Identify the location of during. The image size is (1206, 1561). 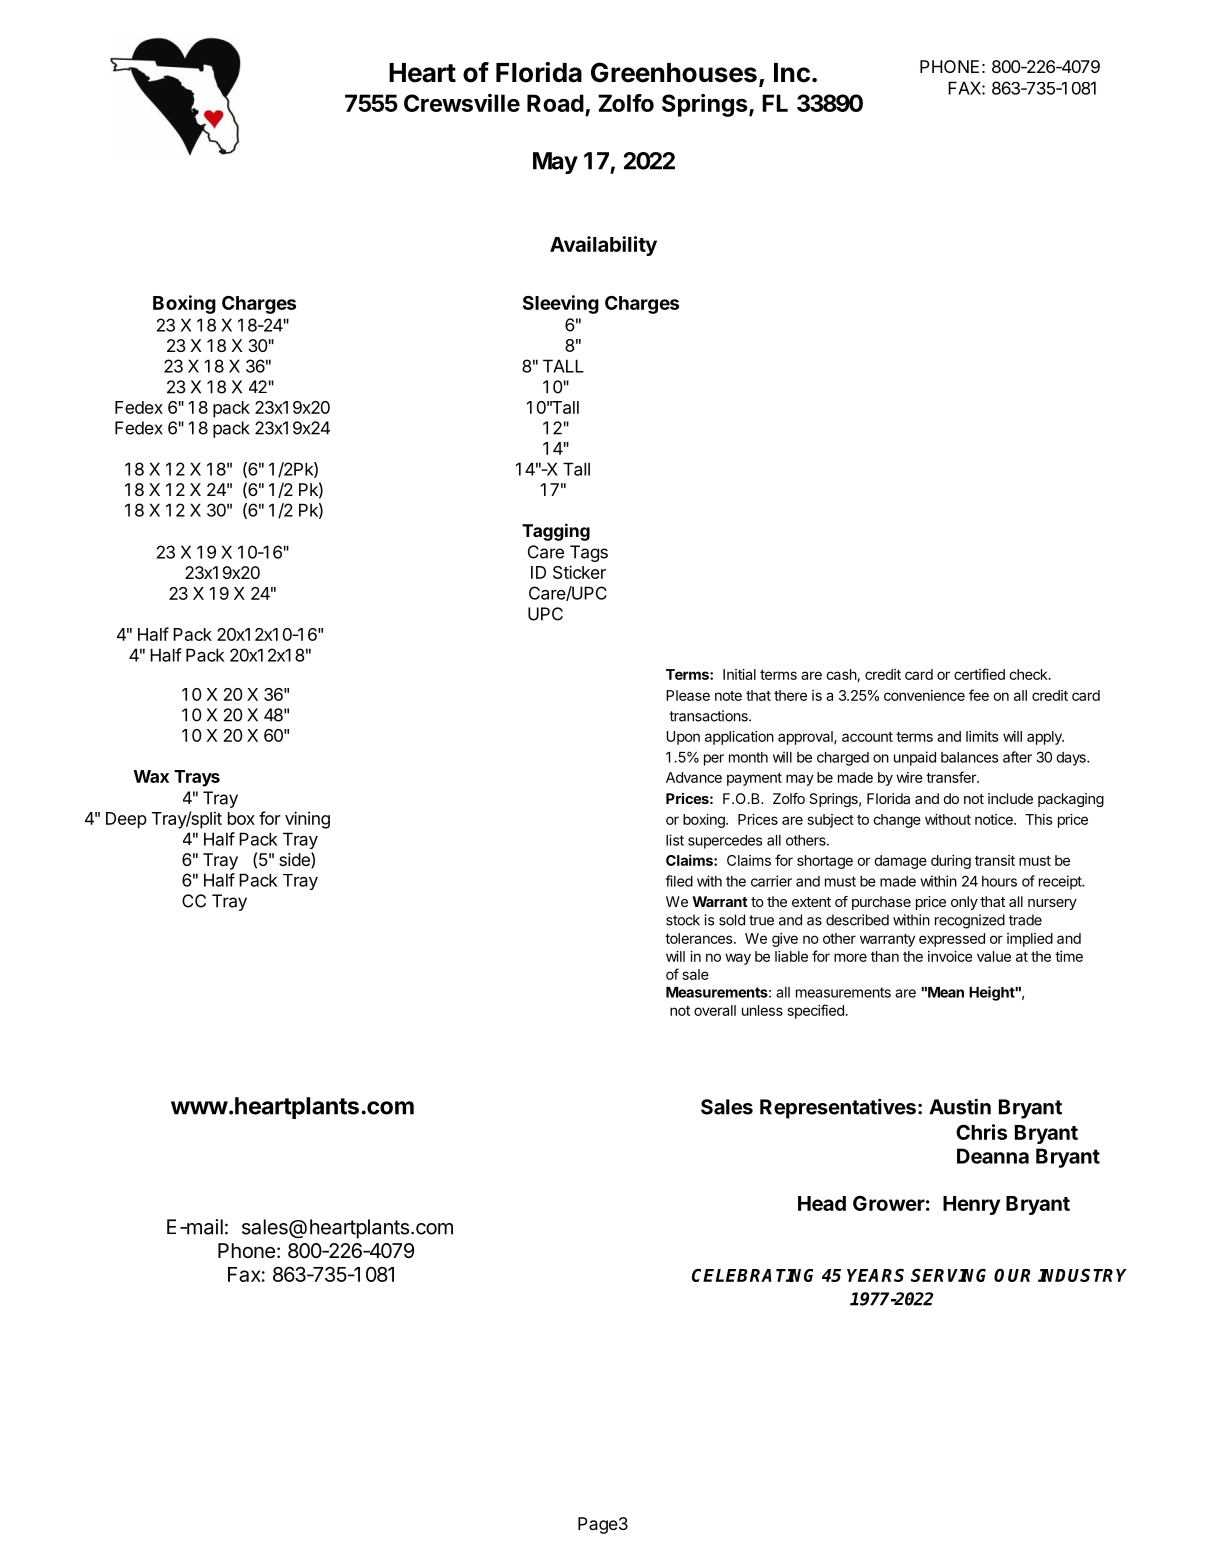
(951, 862).
